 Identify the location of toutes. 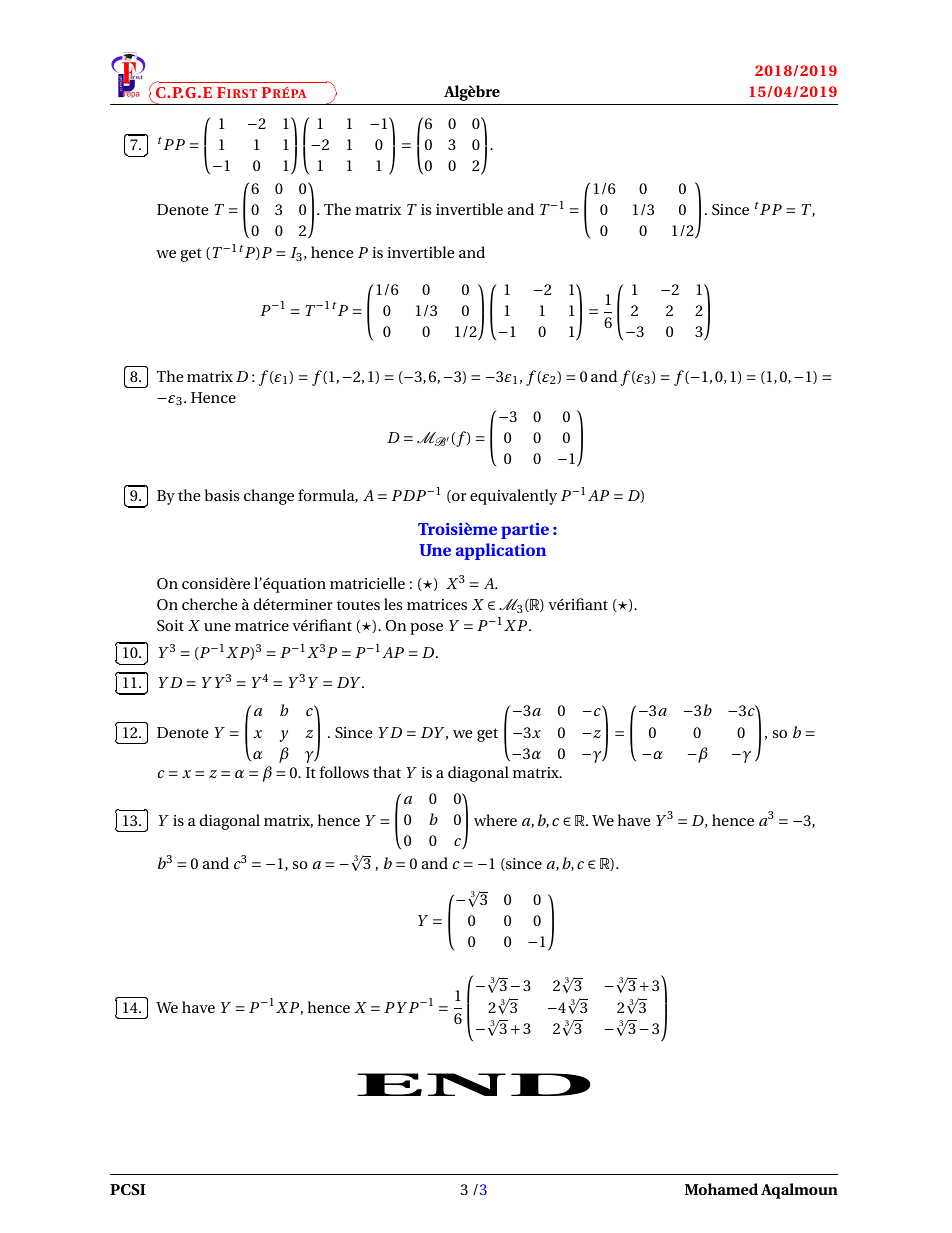
(358, 605).
